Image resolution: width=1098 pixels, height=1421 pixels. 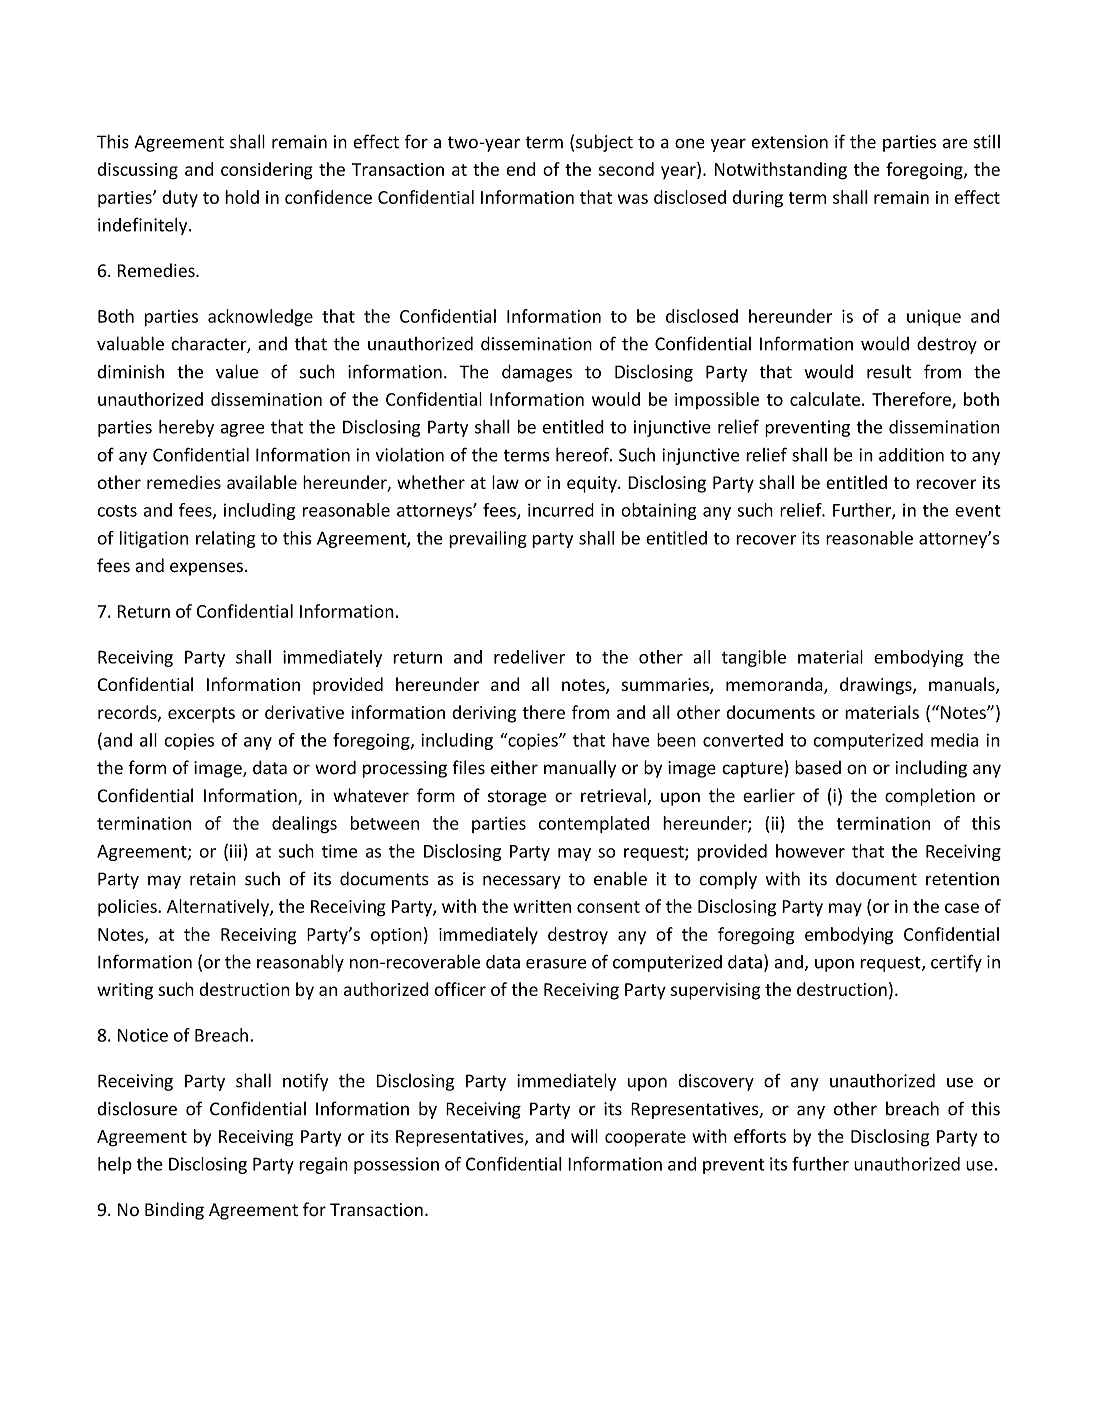 I want to click on Binding, so click(x=174, y=1211).
